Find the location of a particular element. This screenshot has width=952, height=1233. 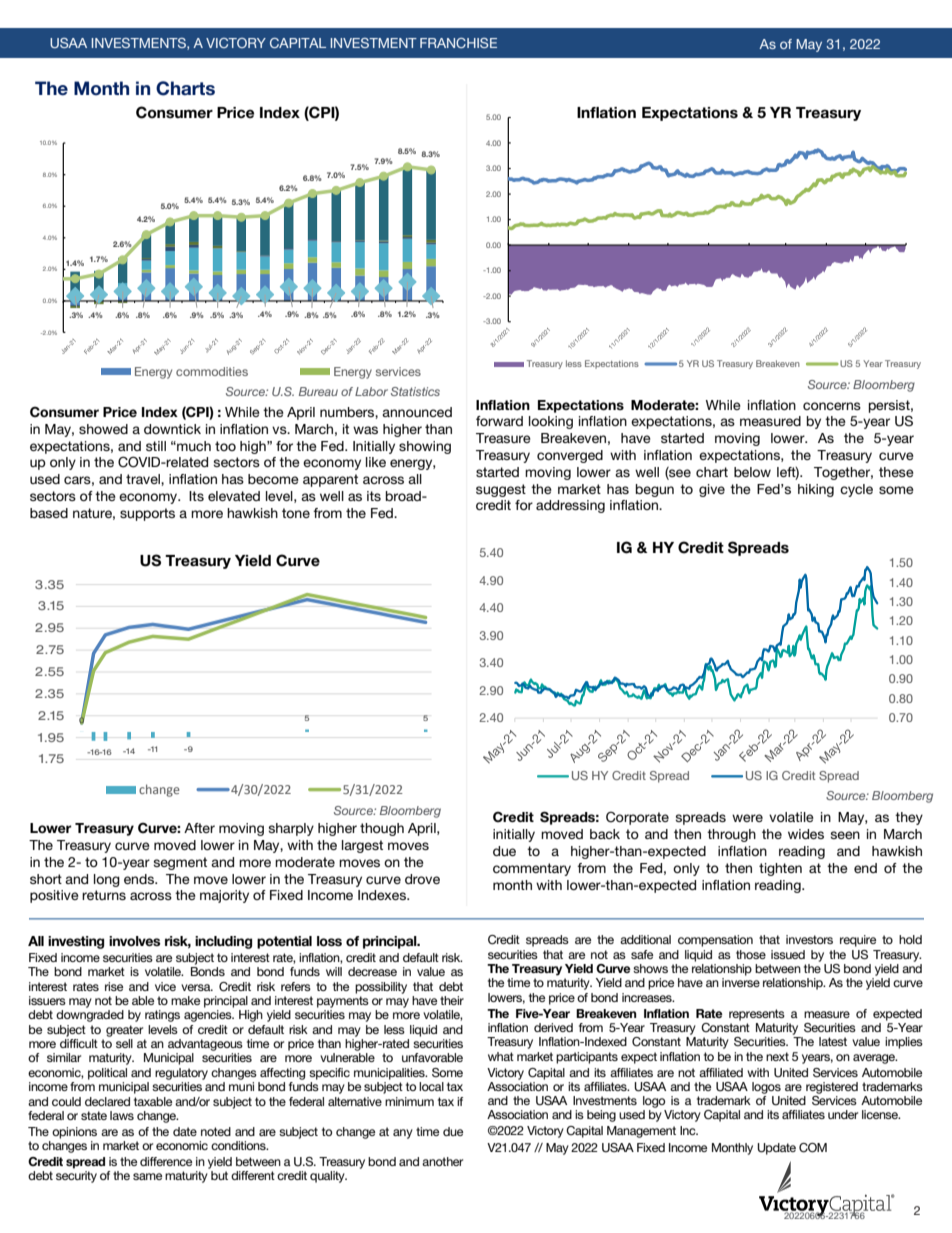

commodities is located at coordinates (212, 371).
